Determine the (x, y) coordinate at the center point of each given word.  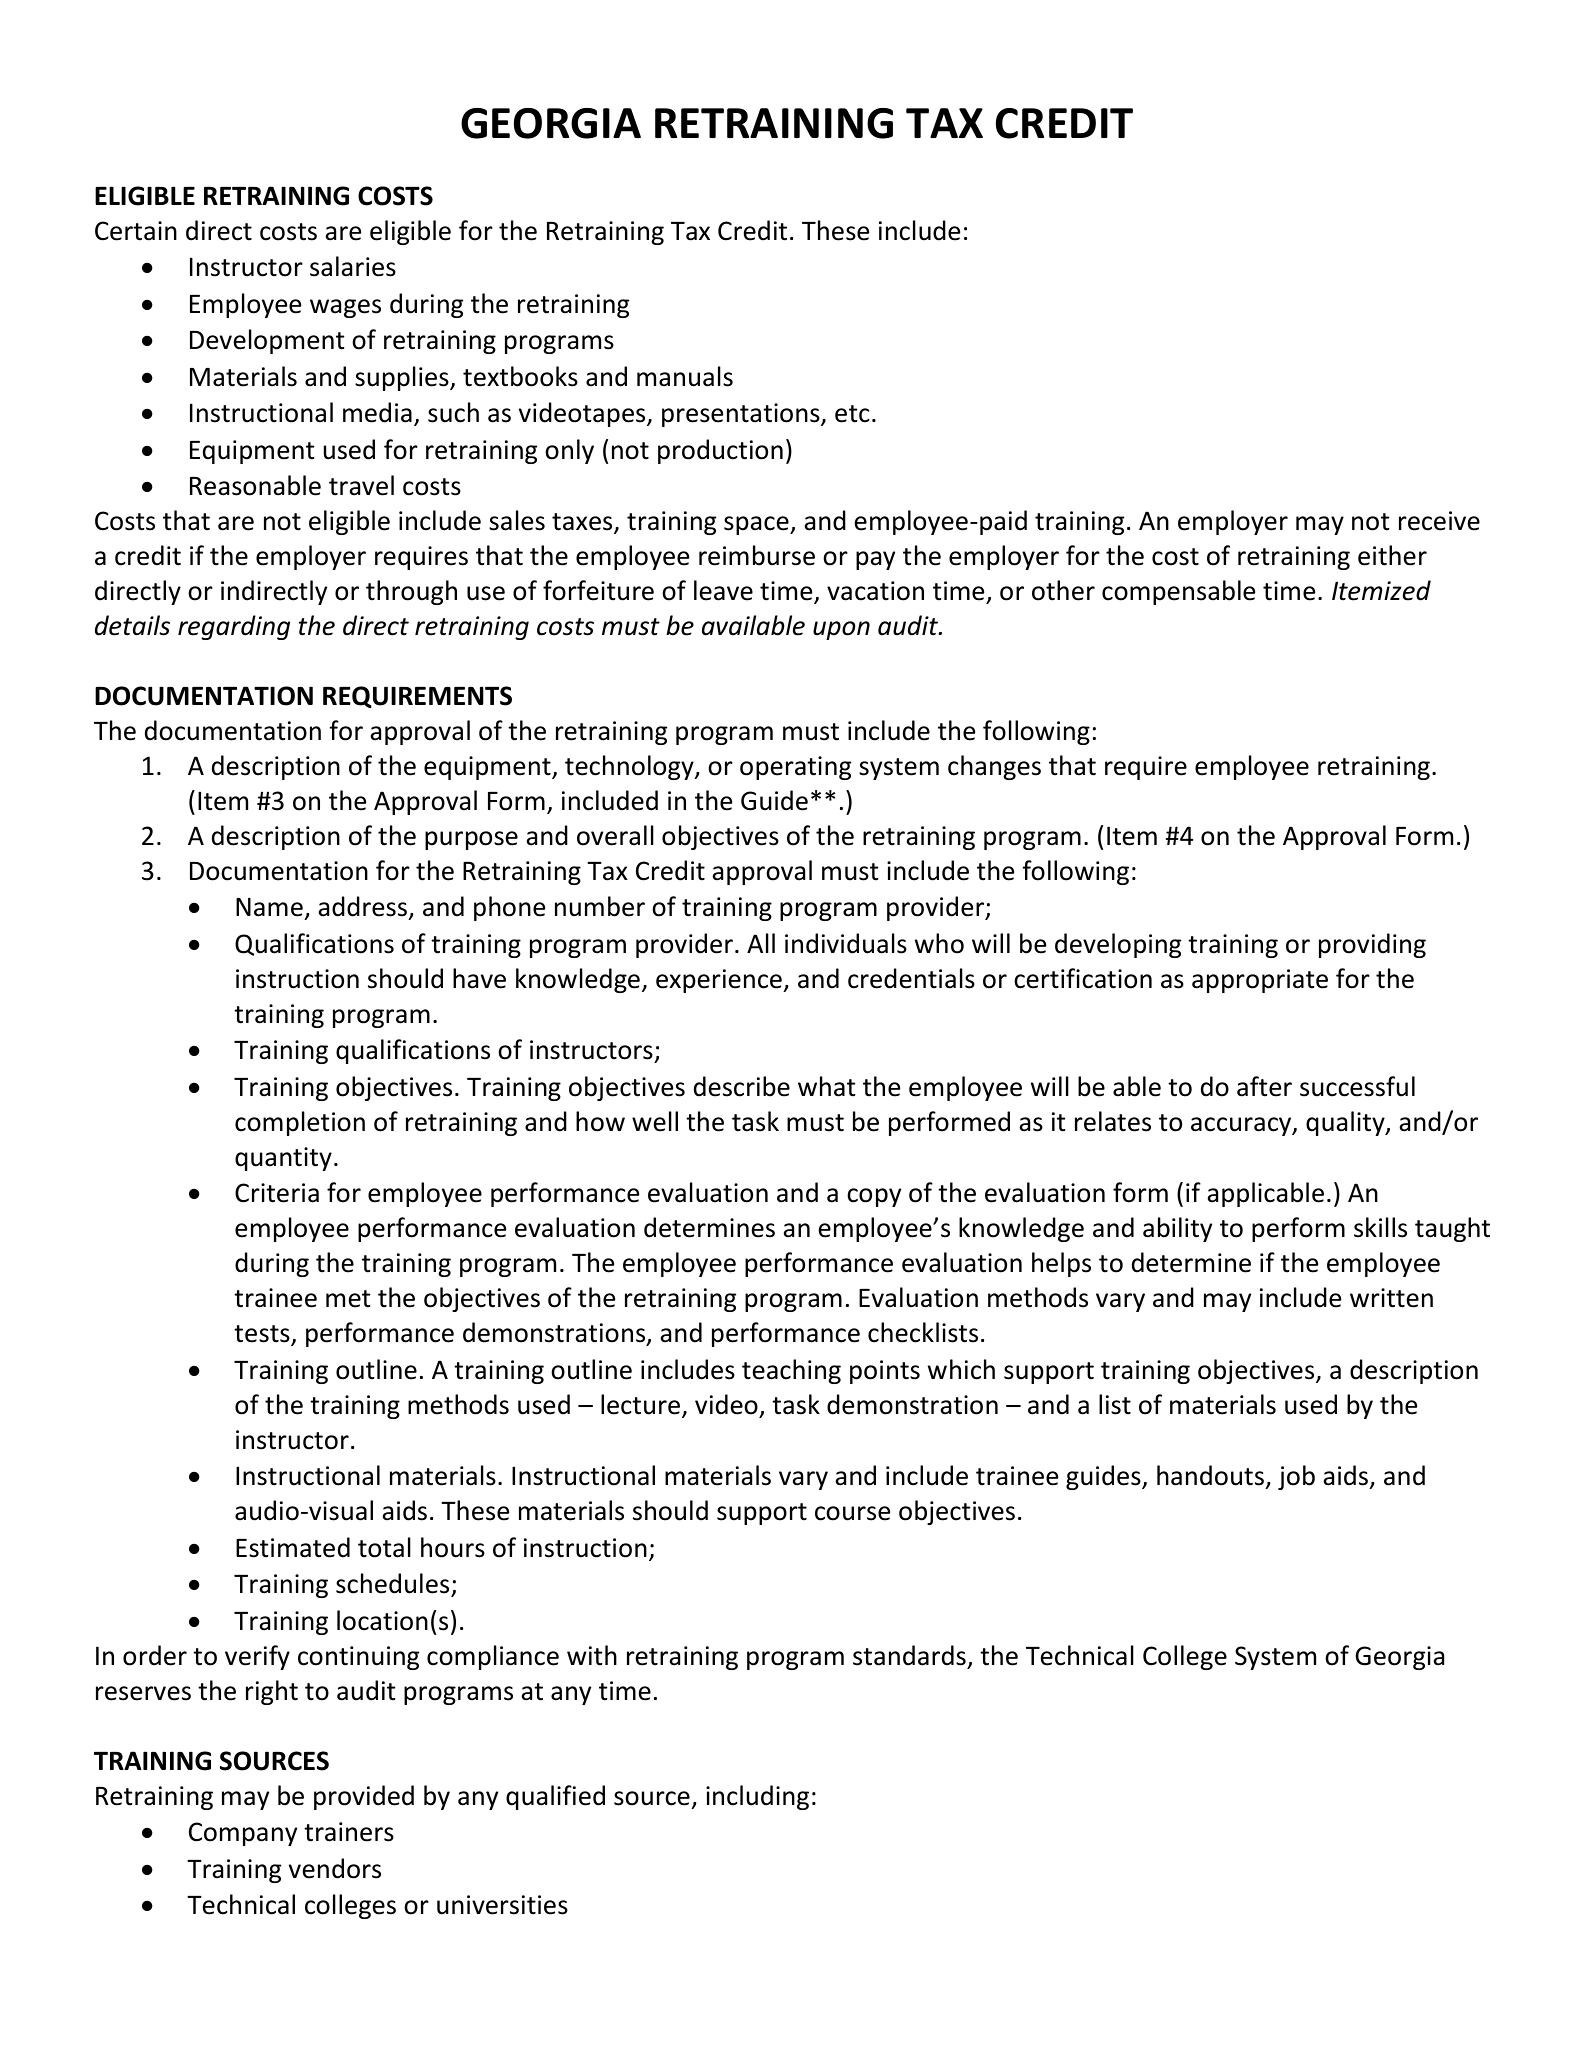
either (1392, 555)
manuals (685, 376)
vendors (335, 1868)
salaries (353, 266)
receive (1439, 521)
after (1264, 1086)
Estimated (293, 1547)
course (852, 1513)
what (826, 1086)
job (1296, 1477)
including (757, 1797)
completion (300, 1123)
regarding (234, 627)
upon (841, 630)
